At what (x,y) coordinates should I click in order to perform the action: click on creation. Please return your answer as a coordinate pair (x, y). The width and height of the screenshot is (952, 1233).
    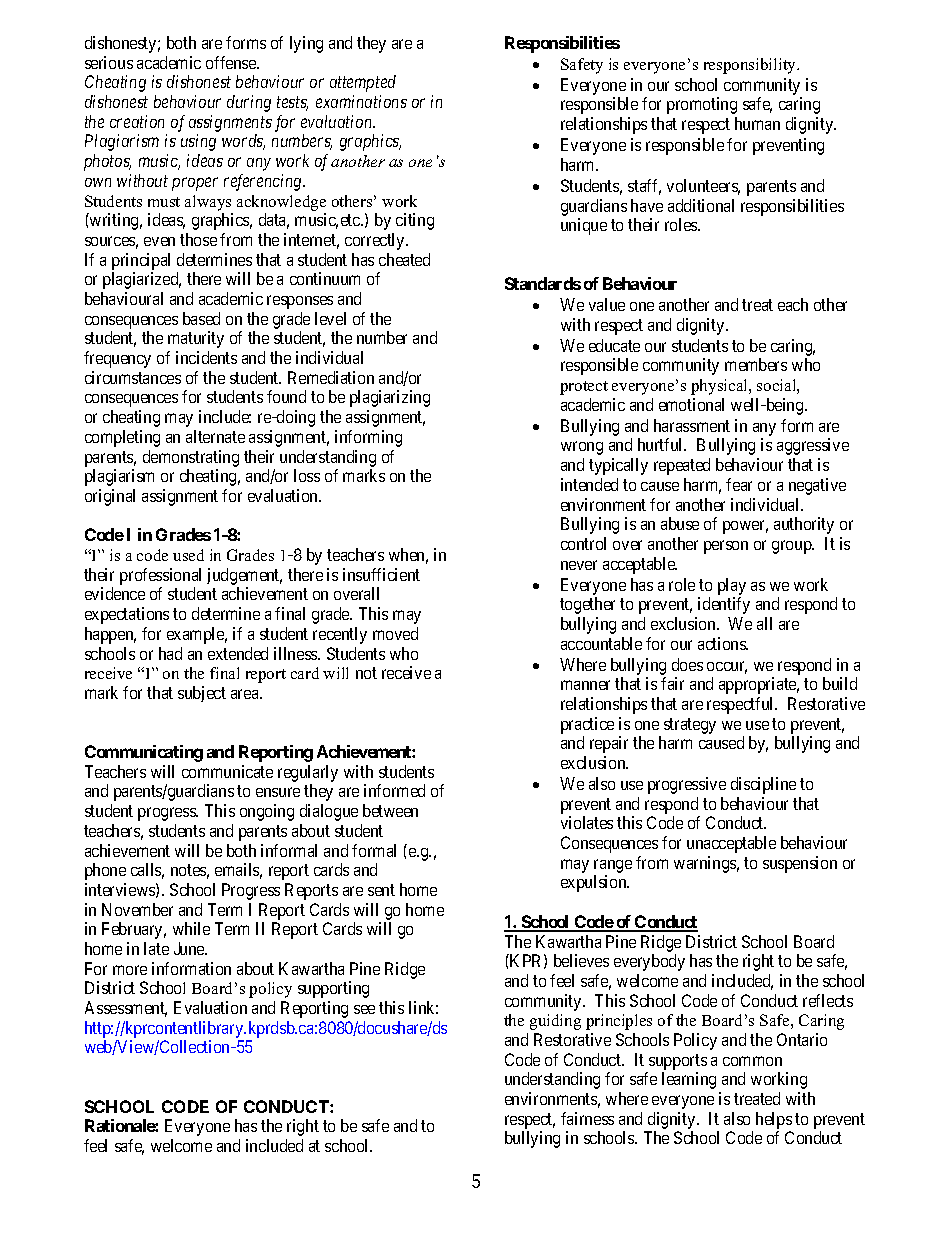
    Looking at the image, I should click on (137, 121).
